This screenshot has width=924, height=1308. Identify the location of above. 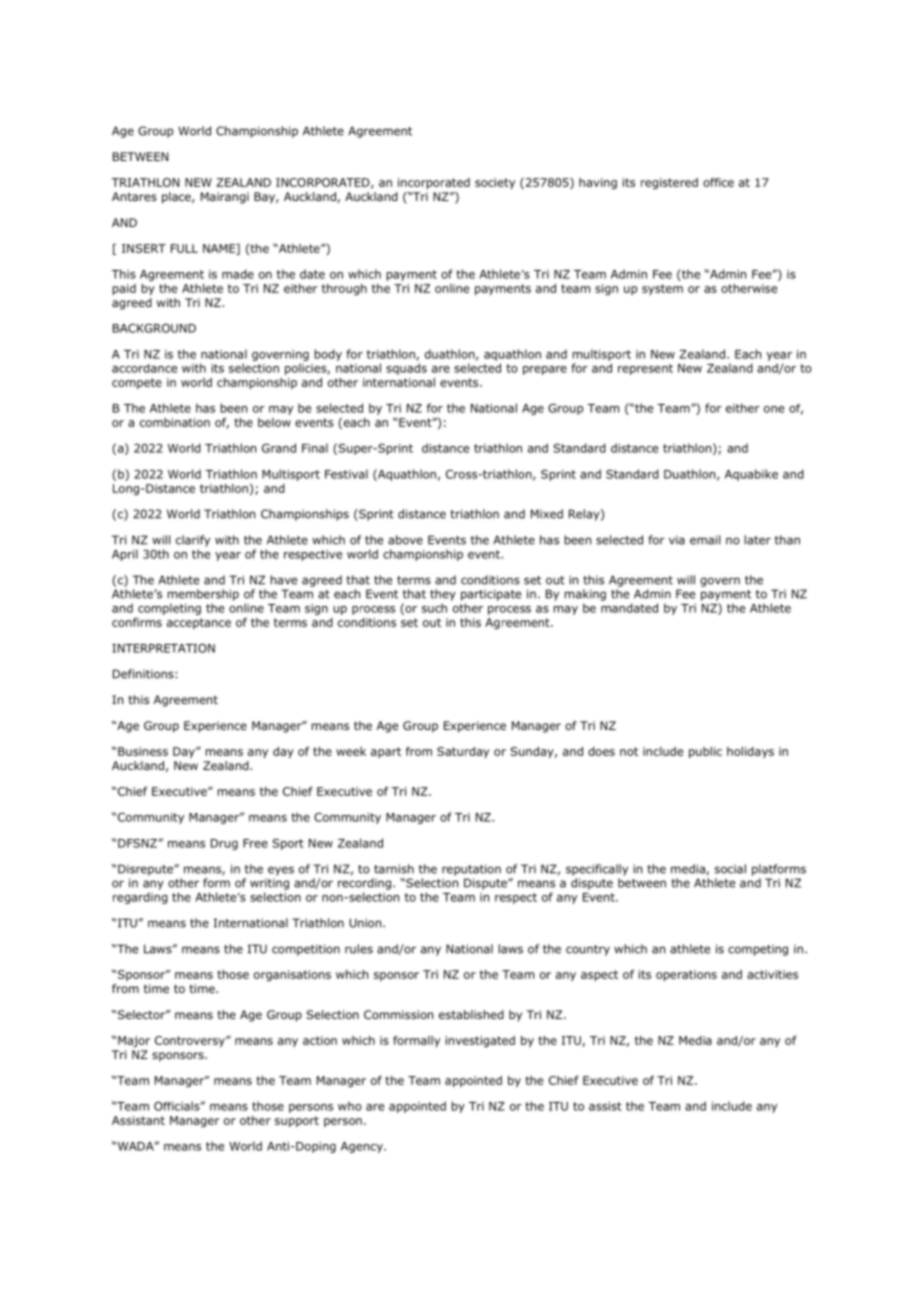
(405, 540).
